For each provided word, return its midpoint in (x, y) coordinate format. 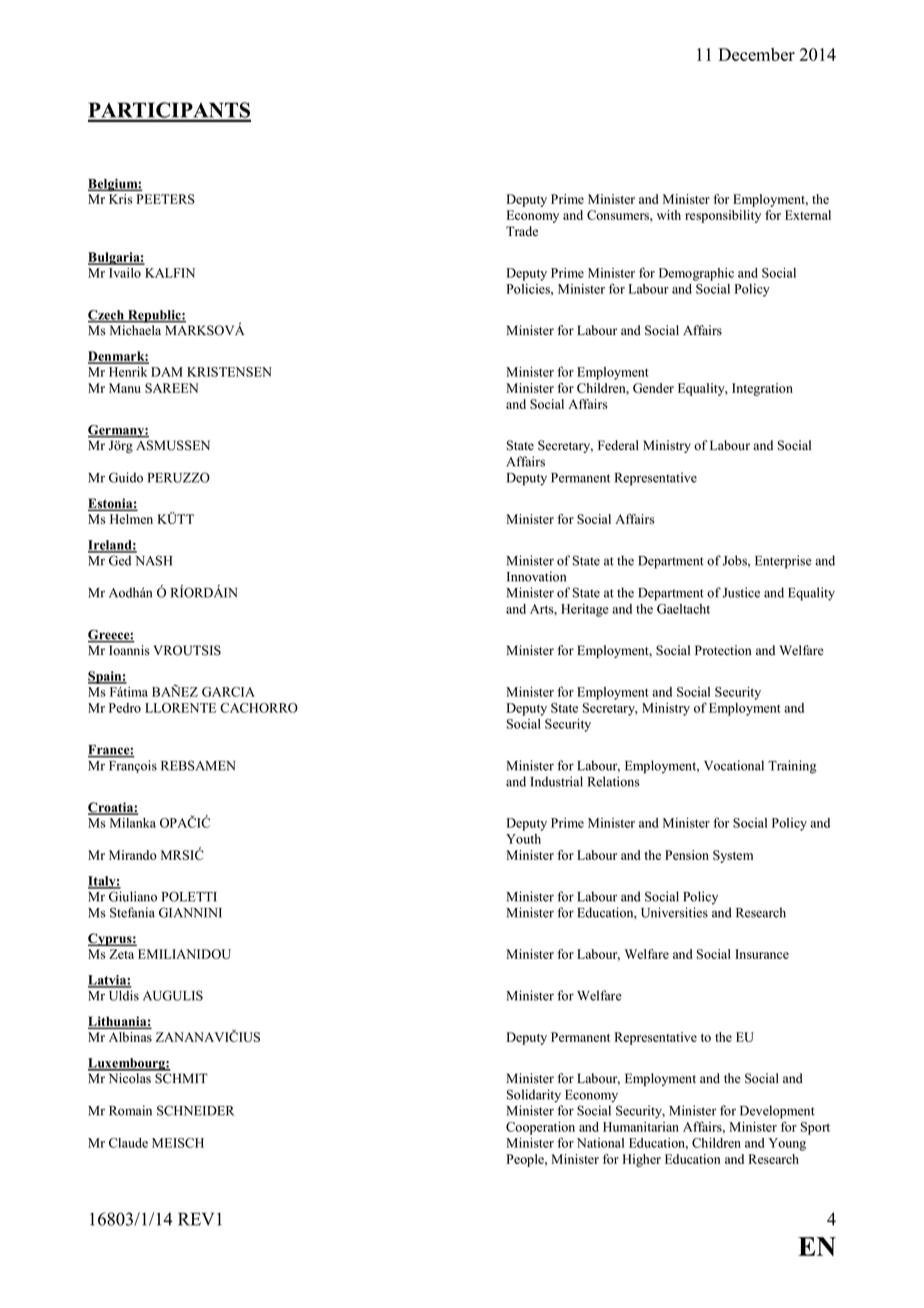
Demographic (696, 274)
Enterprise (783, 562)
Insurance (762, 954)
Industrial (556, 781)
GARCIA (228, 692)
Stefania (132, 912)
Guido (126, 477)
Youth (523, 839)
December (756, 54)
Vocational (734, 765)
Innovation (536, 576)
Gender (653, 388)
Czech (107, 316)
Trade (522, 231)
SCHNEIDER (195, 1110)
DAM (167, 372)
